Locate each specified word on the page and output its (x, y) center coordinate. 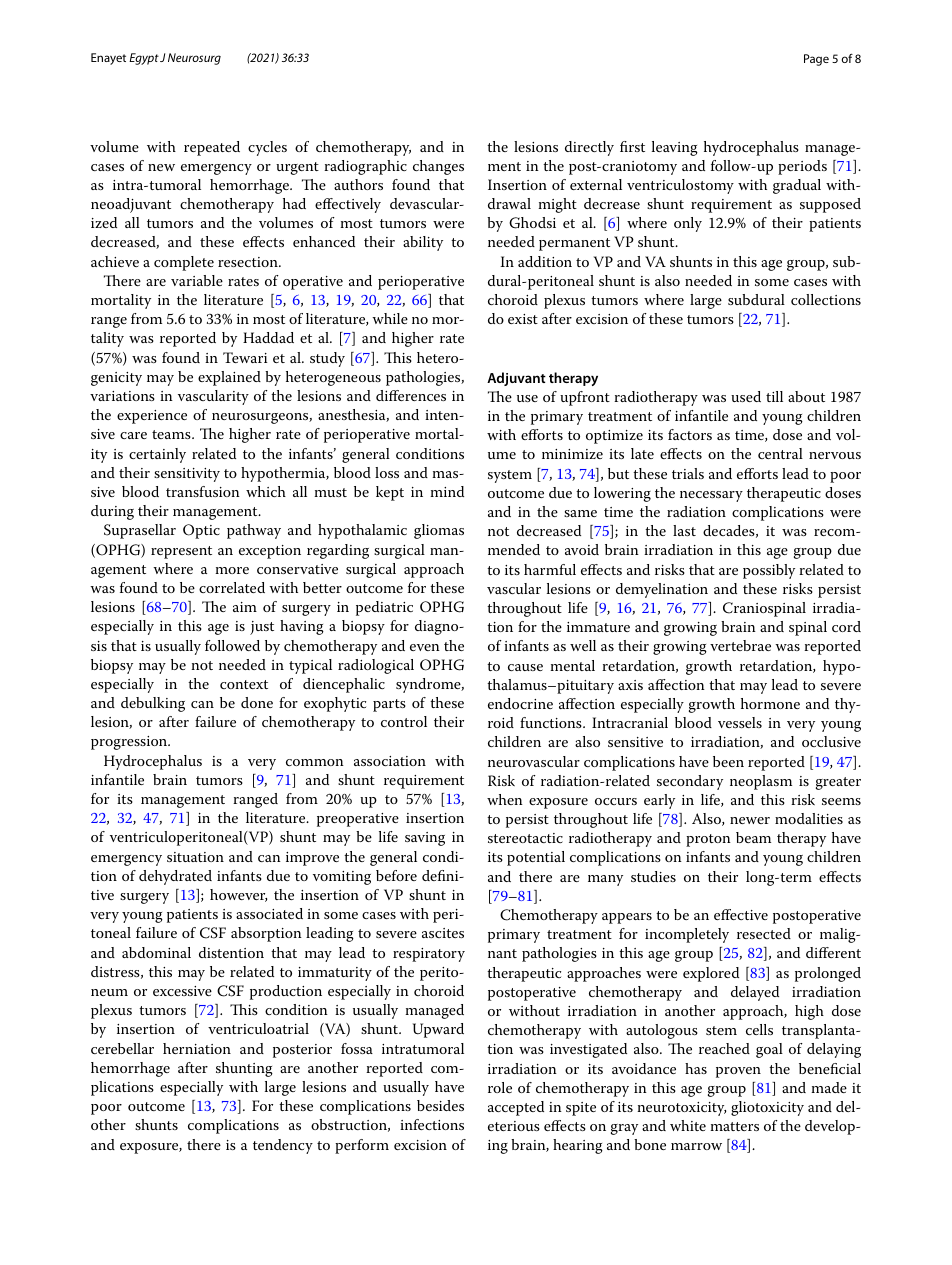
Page (816, 60)
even (425, 647)
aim (245, 607)
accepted (516, 1108)
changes (438, 167)
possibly (769, 571)
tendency (283, 1146)
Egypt (144, 59)
